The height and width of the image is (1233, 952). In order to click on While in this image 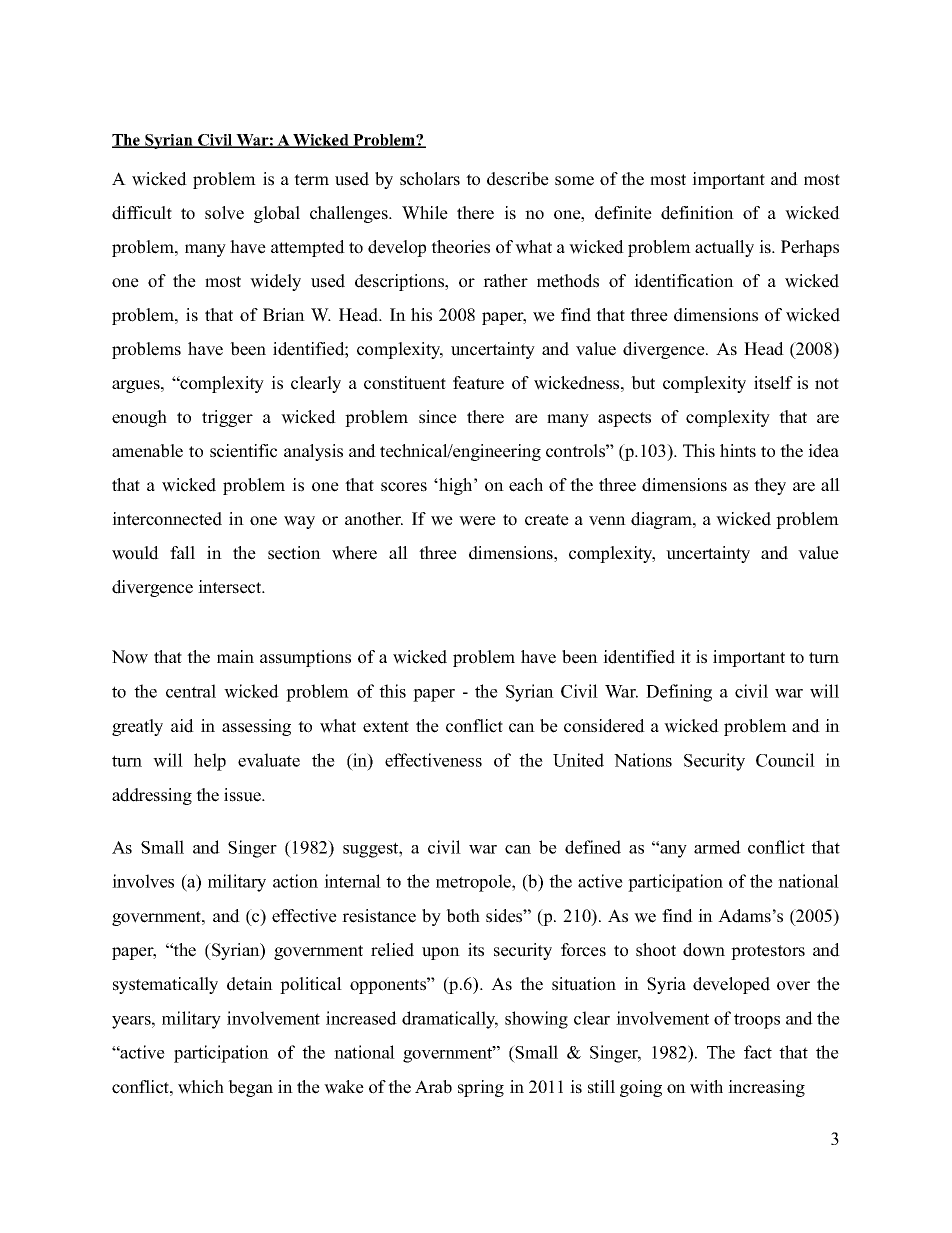, I will do `click(425, 213)`.
